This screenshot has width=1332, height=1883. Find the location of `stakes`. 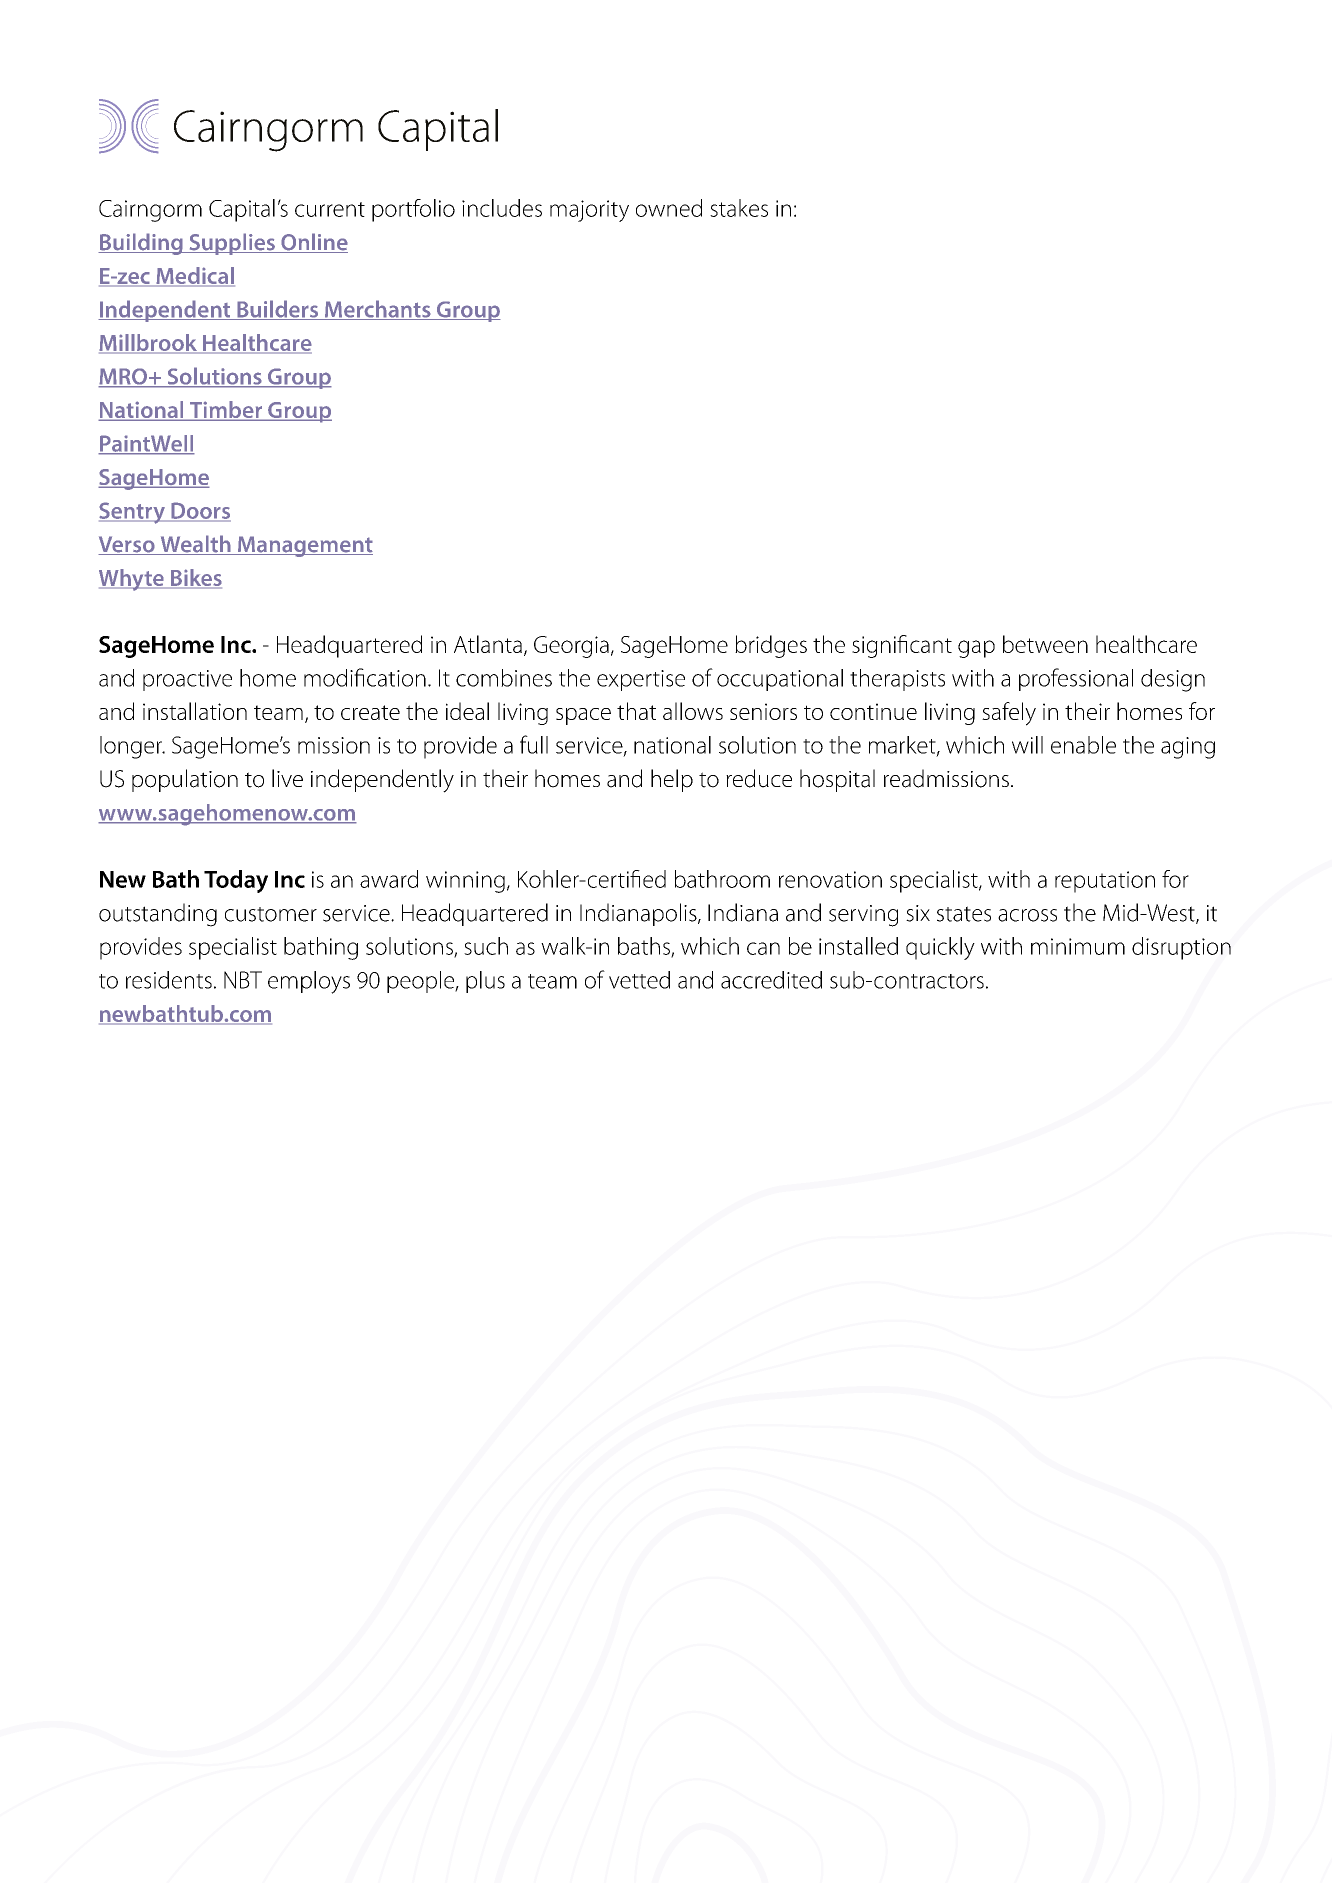

stakes is located at coordinates (739, 208).
